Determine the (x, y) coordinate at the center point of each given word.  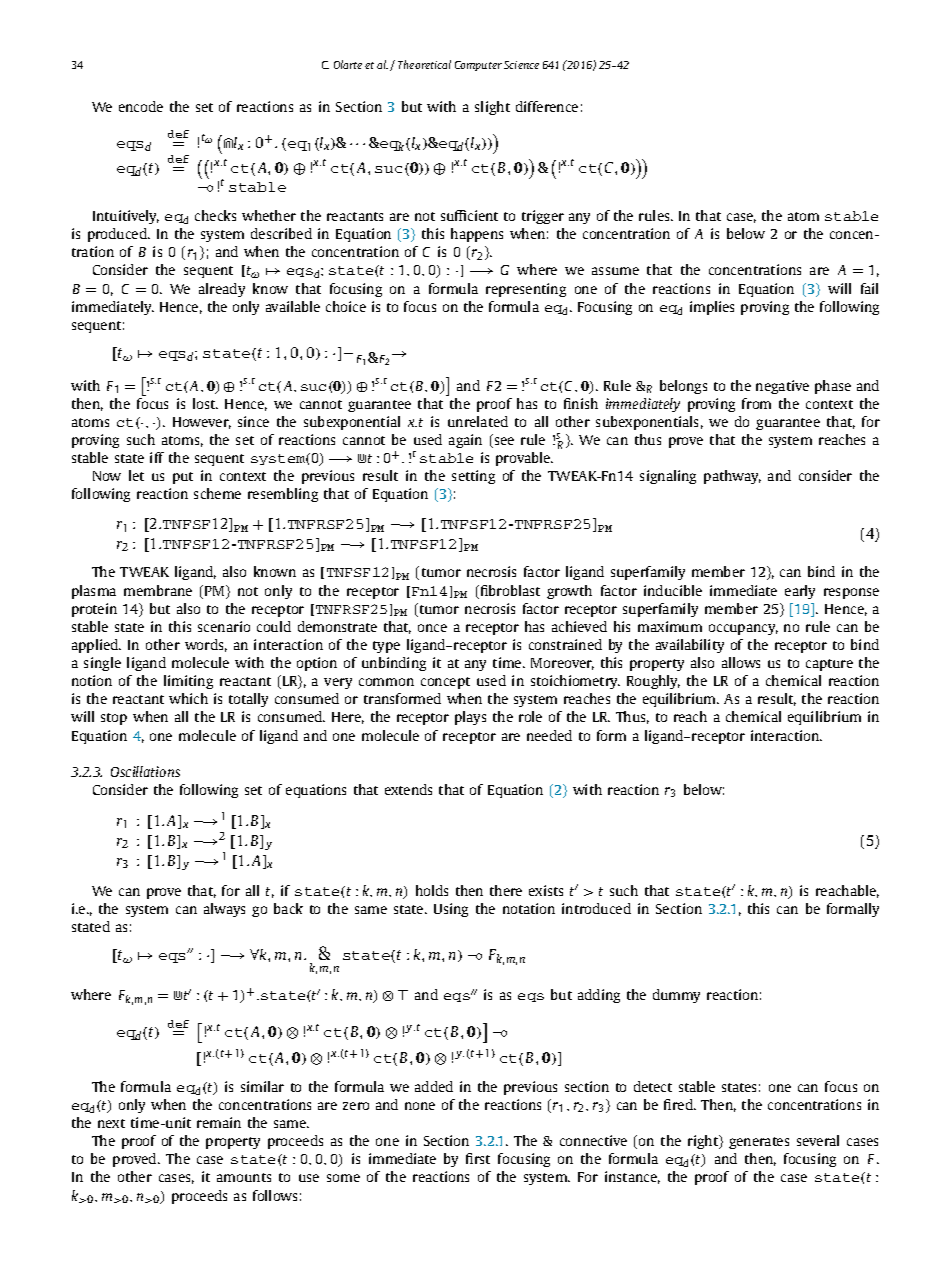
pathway (732, 477)
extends (408, 789)
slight (492, 108)
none (420, 1106)
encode (141, 106)
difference (547, 106)
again (465, 441)
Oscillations (145, 771)
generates (759, 1143)
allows (741, 662)
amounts (244, 1177)
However (202, 423)
